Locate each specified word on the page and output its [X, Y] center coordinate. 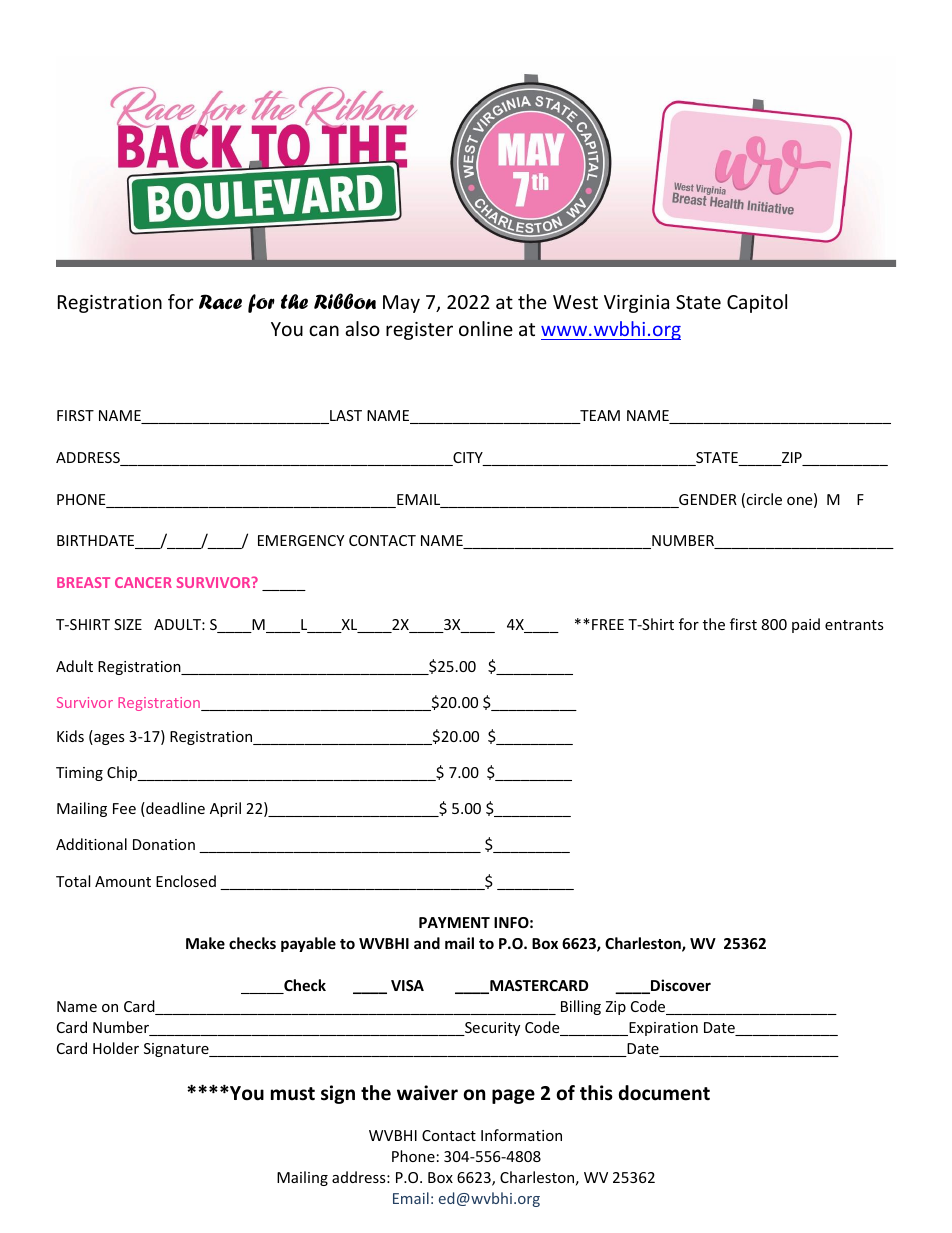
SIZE [128, 624]
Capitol [757, 303]
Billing [581, 1007]
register [419, 331]
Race [220, 302]
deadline [174, 809]
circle [764, 499]
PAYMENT [454, 922]
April [225, 809]
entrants [854, 625]
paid [806, 625]
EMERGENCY [301, 540]
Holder [116, 1048]
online [486, 328]
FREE [608, 624]
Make [205, 943]
